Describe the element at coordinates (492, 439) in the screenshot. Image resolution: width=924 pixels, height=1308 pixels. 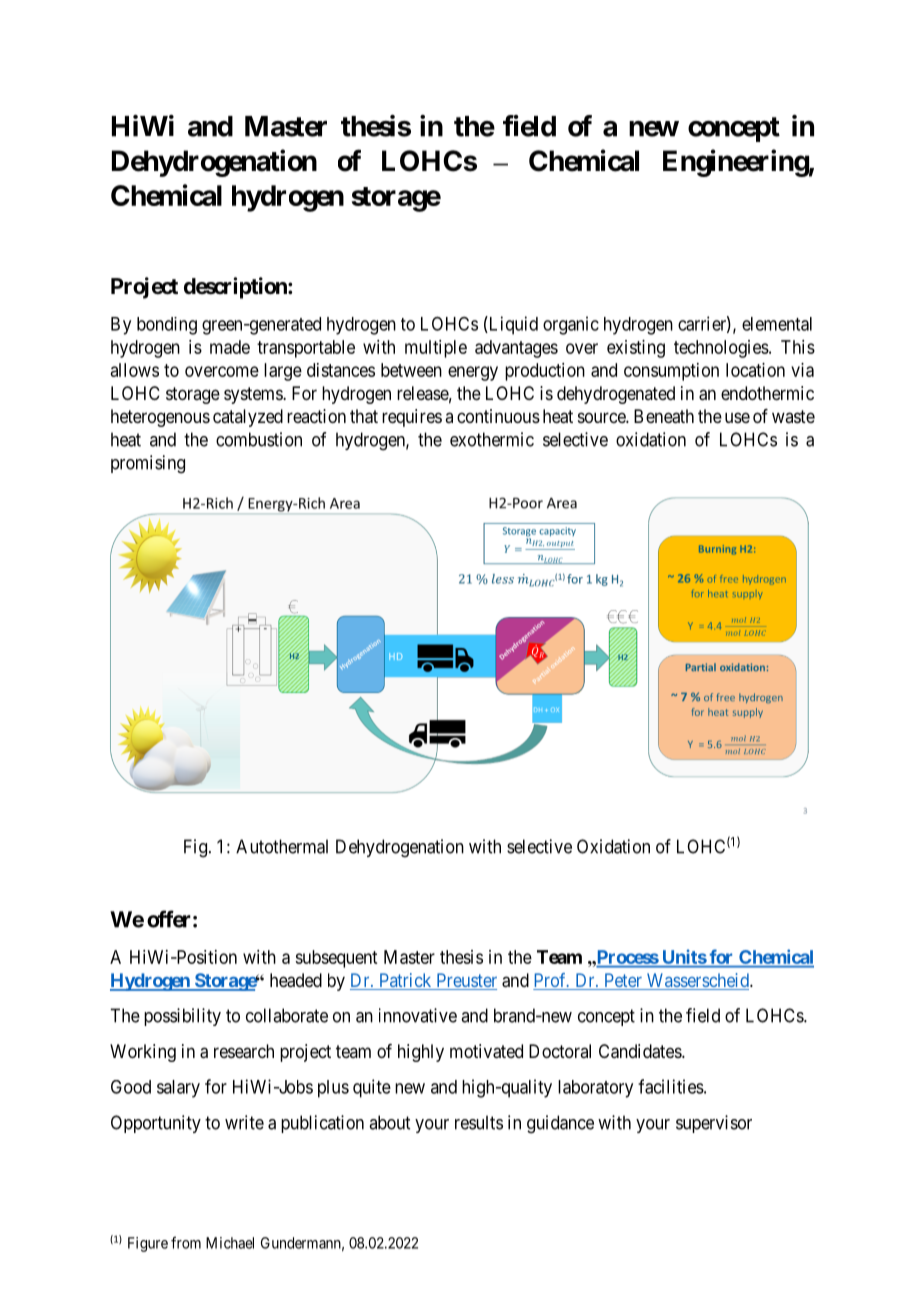
I see `exothermic` at that location.
